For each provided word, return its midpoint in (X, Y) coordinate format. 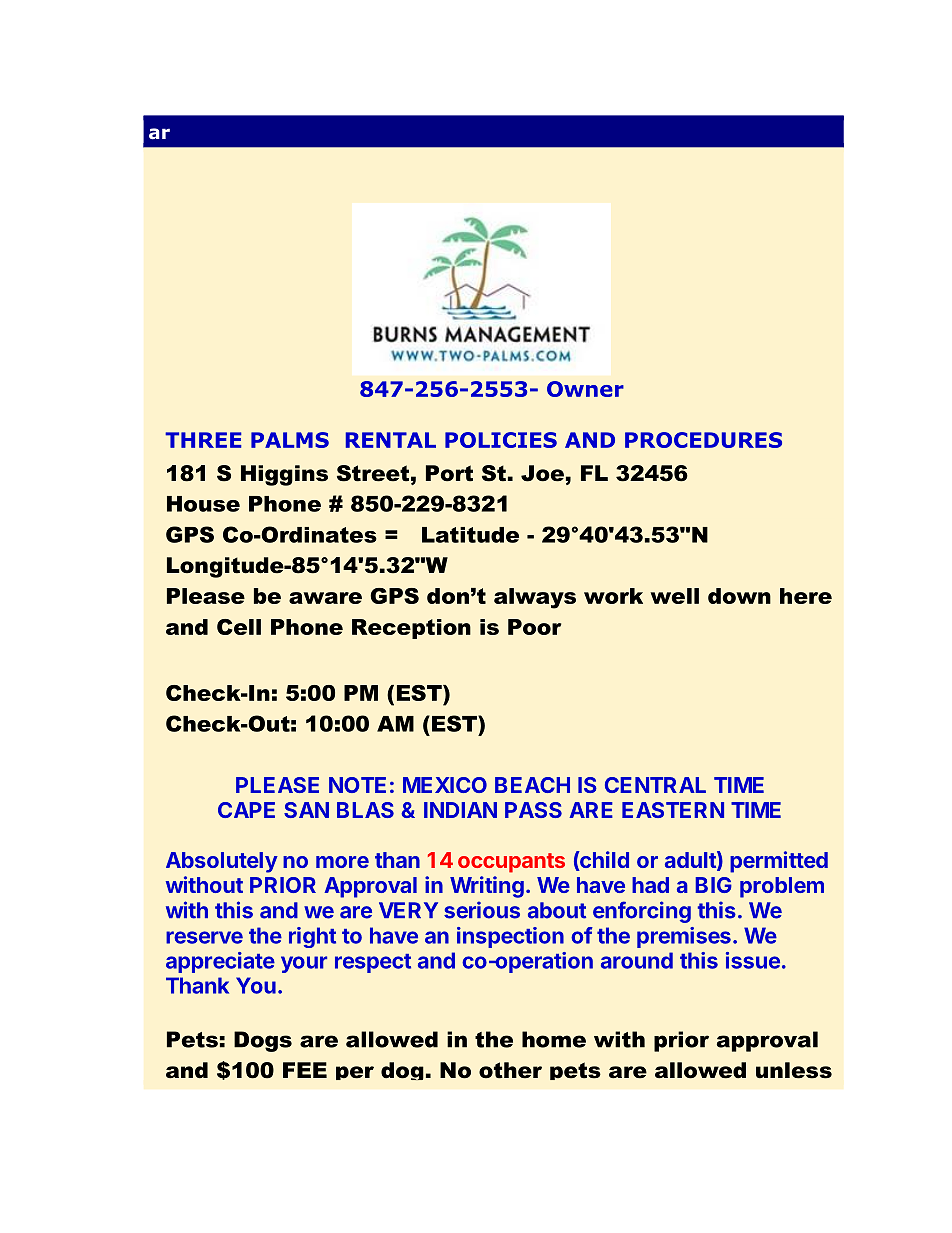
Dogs (263, 1041)
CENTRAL (655, 785)
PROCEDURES (703, 440)
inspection (510, 937)
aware (325, 598)
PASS (533, 810)
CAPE (246, 810)
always (535, 598)
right (312, 937)
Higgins (284, 475)
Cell (239, 627)
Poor (534, 627)
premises (684, 937)
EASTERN (673, 810)
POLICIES (501, 440)
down (739, 596)
